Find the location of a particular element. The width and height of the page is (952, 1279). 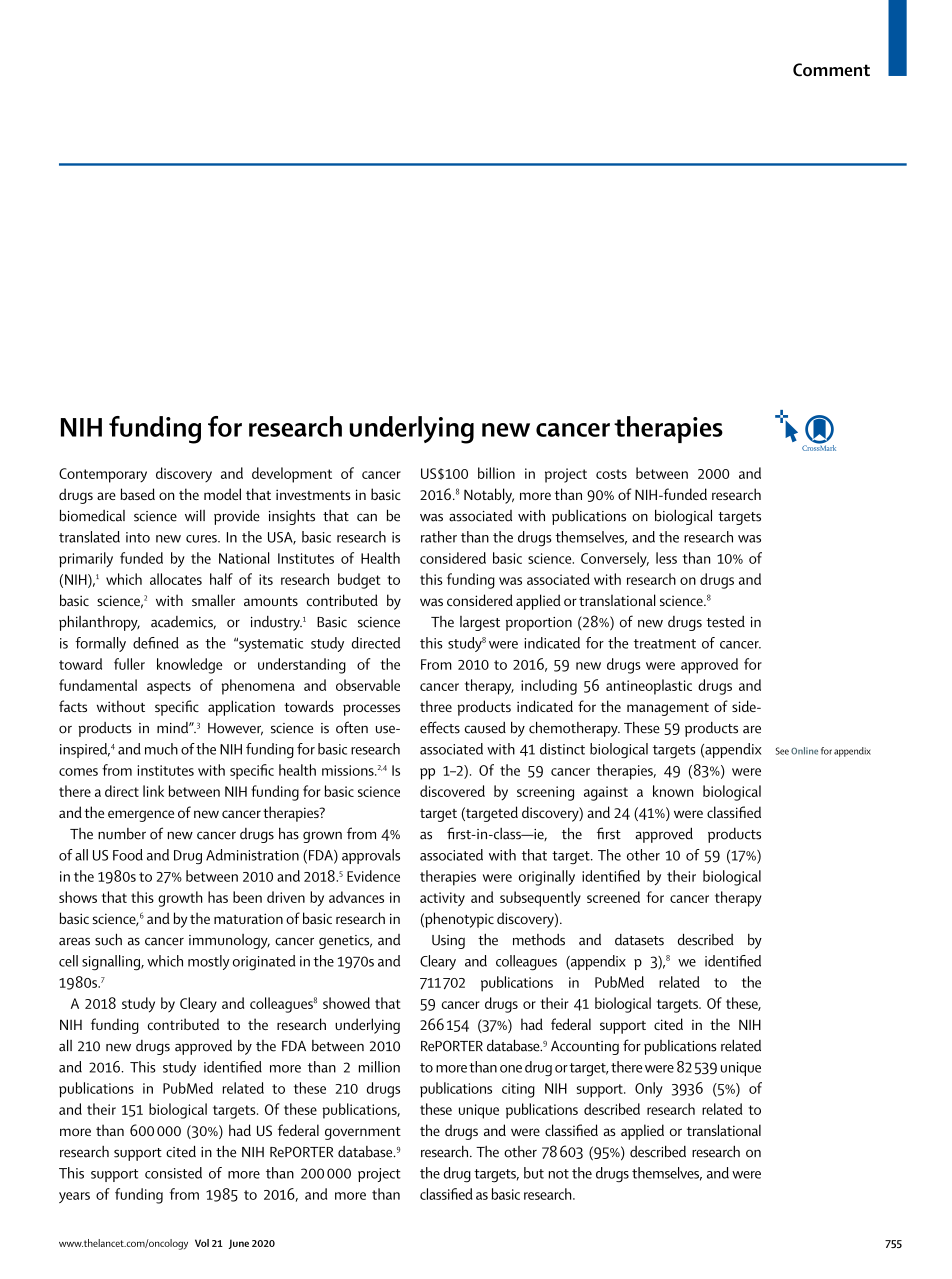

costs is located at coordinates (611, 474).
